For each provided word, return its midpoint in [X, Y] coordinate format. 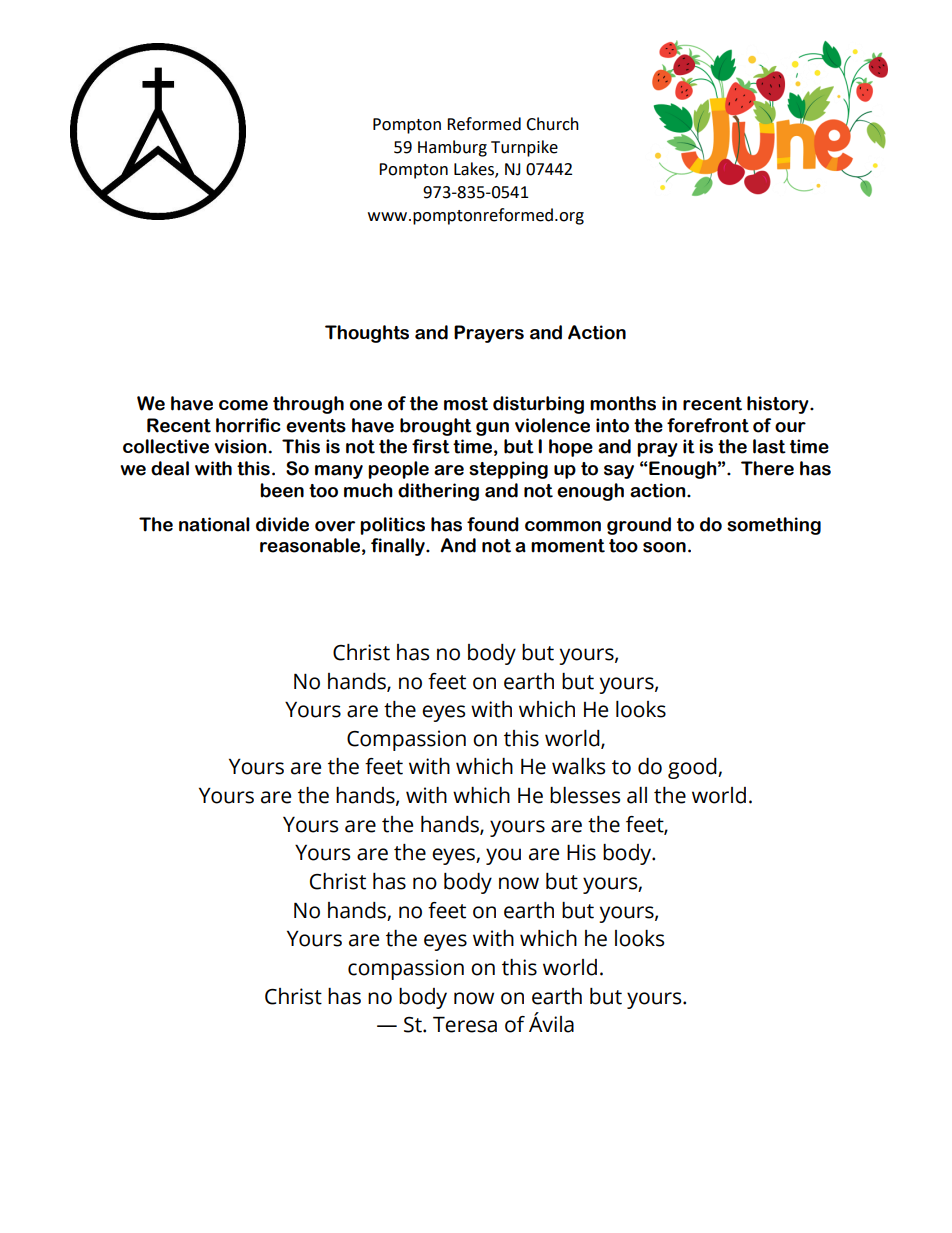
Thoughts [367, 334]
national [214, 524]
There [767, 468]
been [282, 490]
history [779, 405]
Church [552, 124]
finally [399, 547]
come [243, 405]
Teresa [465, 1024]
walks [578, 766]
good [693, 768]
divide [282, 524]
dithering [438, 492]
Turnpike [524, 148]
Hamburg [452, 148]
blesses [585, 795]
